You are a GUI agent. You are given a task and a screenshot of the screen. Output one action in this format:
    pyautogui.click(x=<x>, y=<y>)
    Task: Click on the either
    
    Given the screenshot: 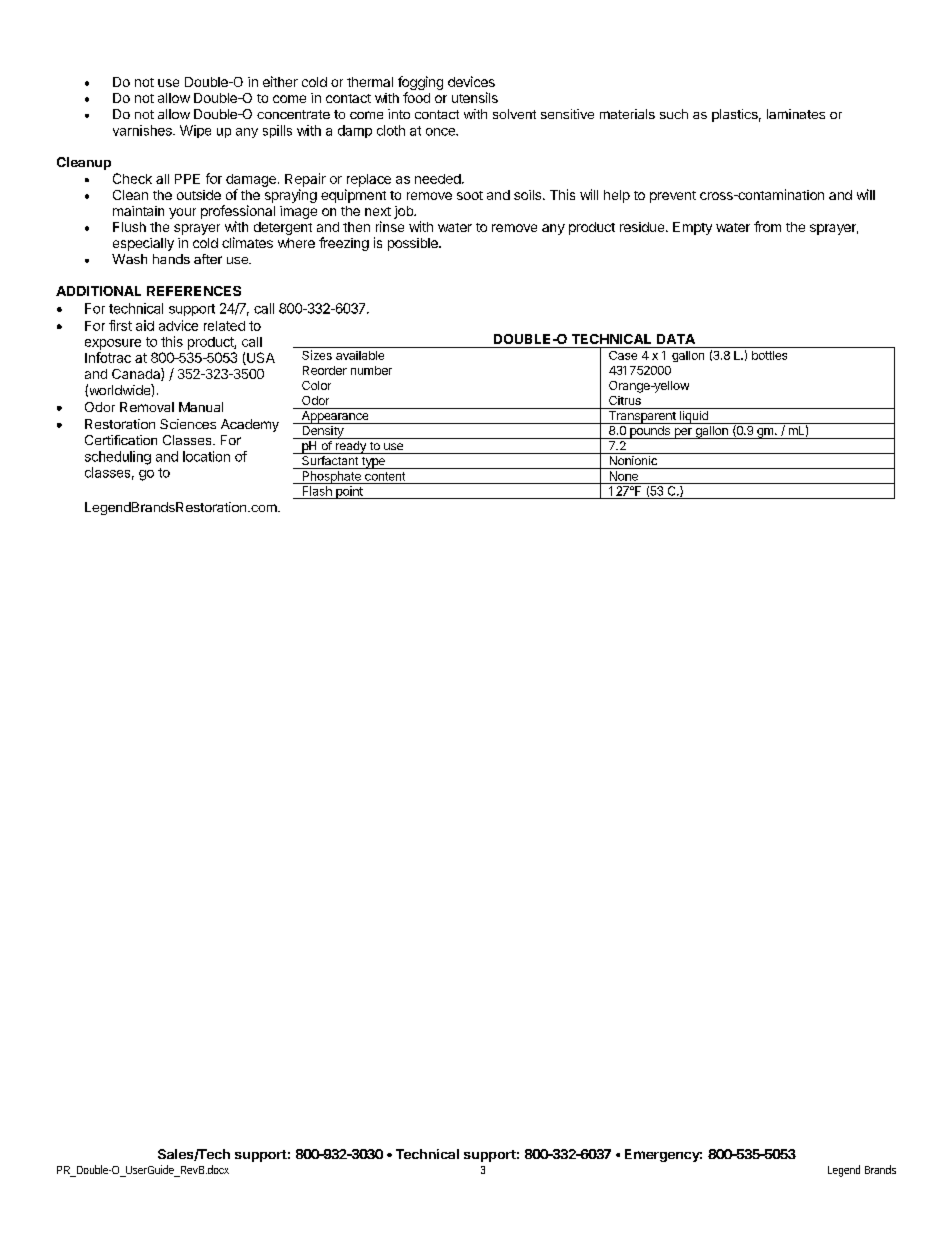 What is the action you would take?
    pyautogui.click(x=280, y=81)
